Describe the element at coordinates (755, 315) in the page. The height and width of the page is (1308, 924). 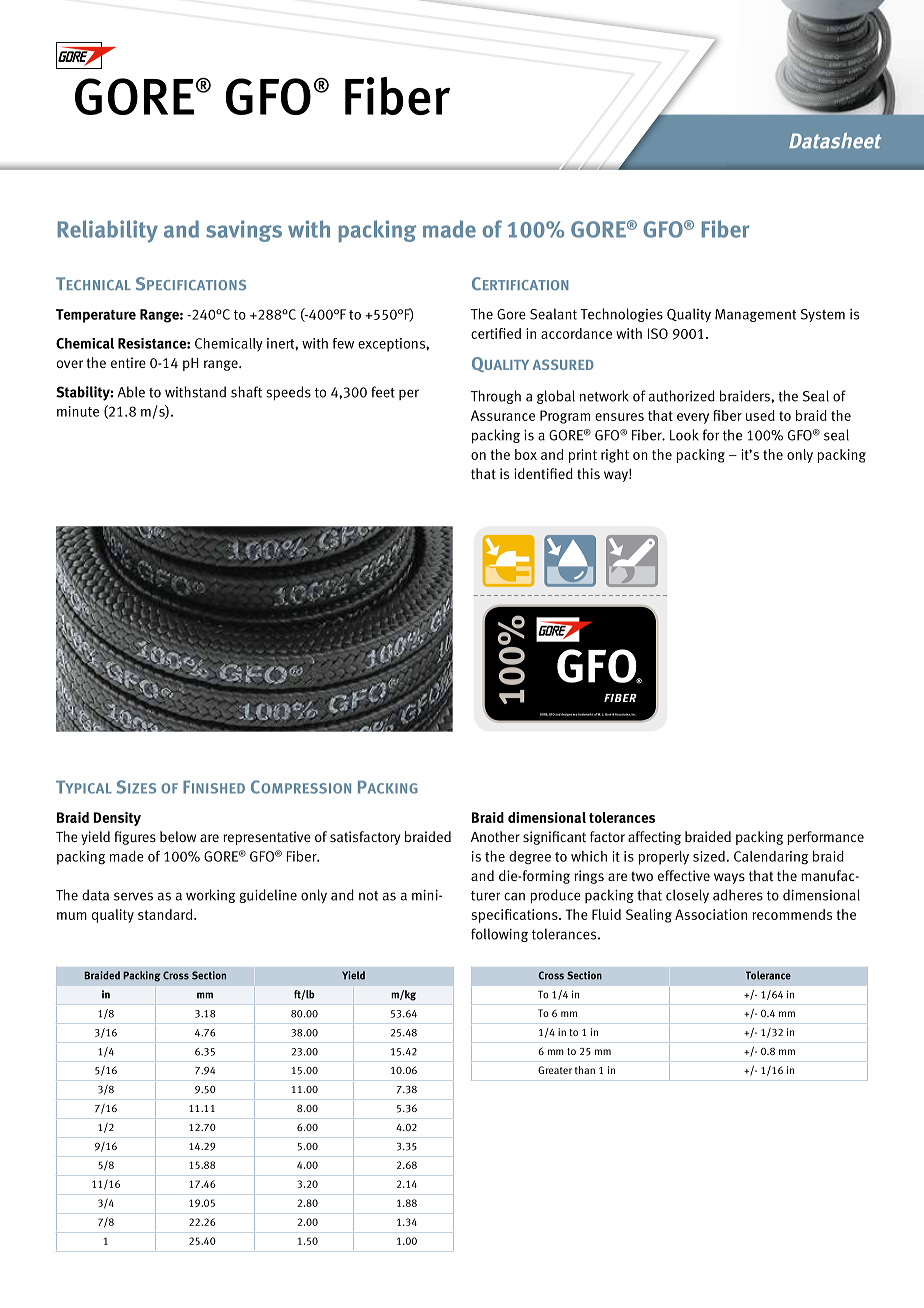
I see `Management` at that location.
